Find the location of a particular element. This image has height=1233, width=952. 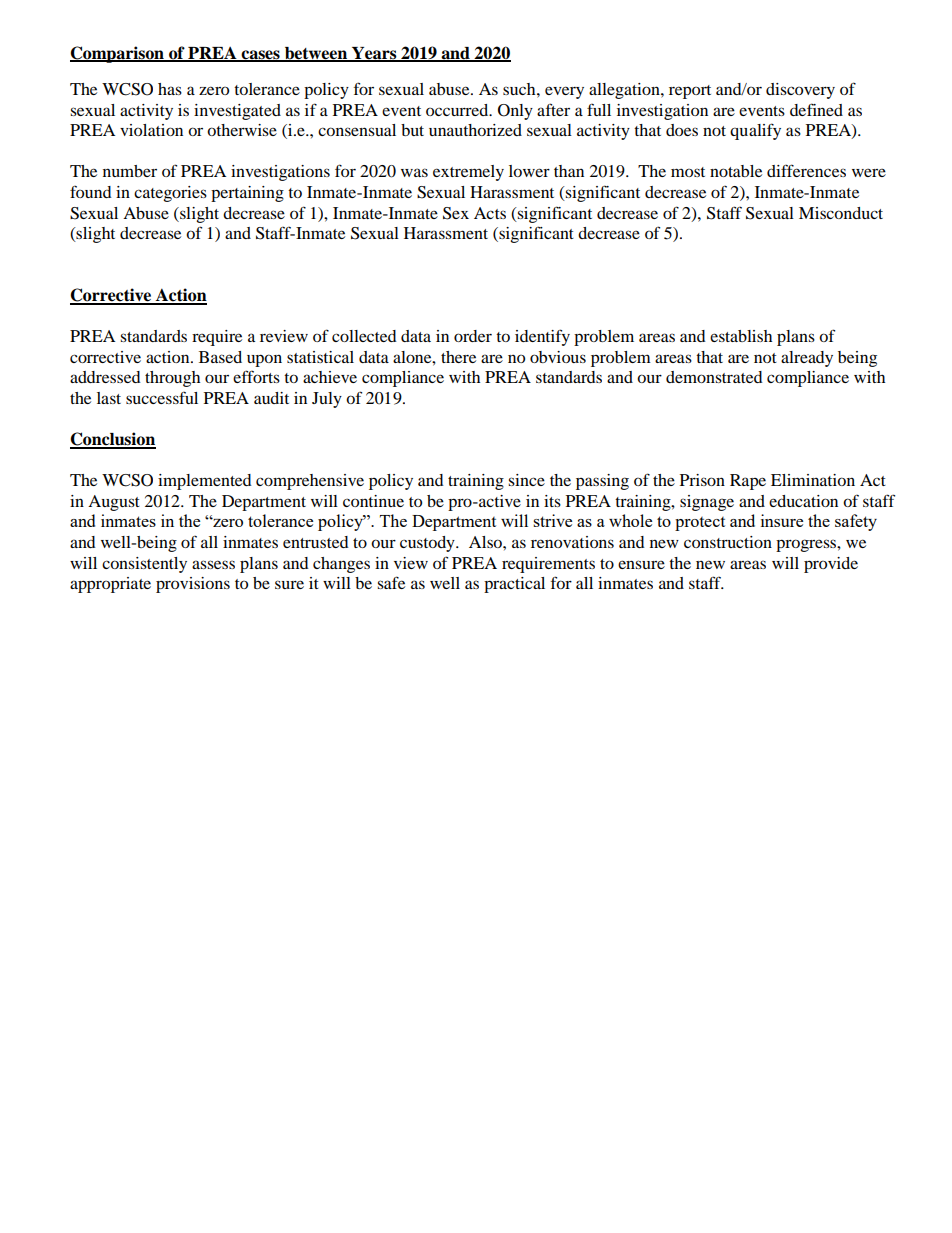

discovery is located at coordinates (800, 91).
